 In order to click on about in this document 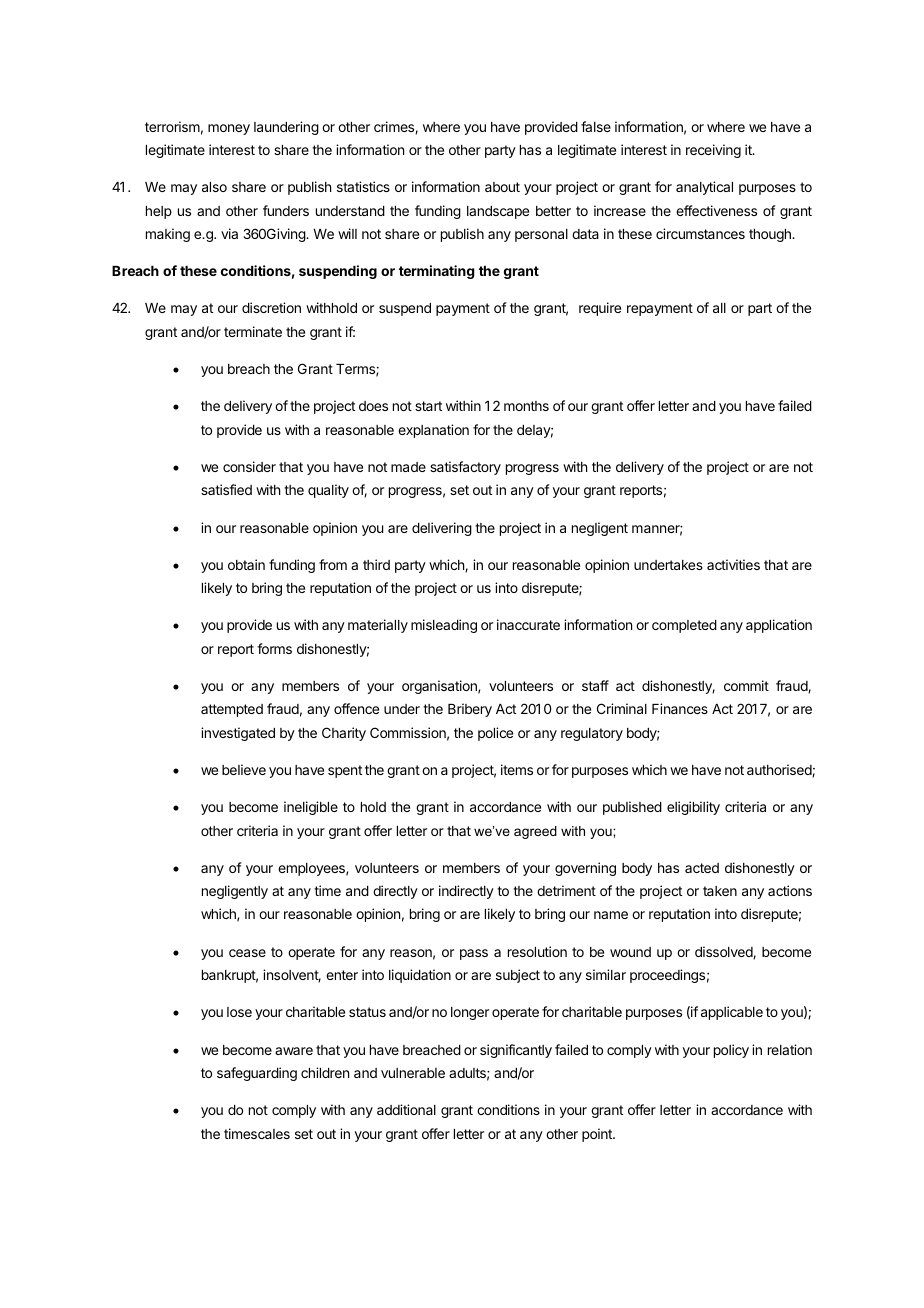, I will do `click(502, 187)`.
